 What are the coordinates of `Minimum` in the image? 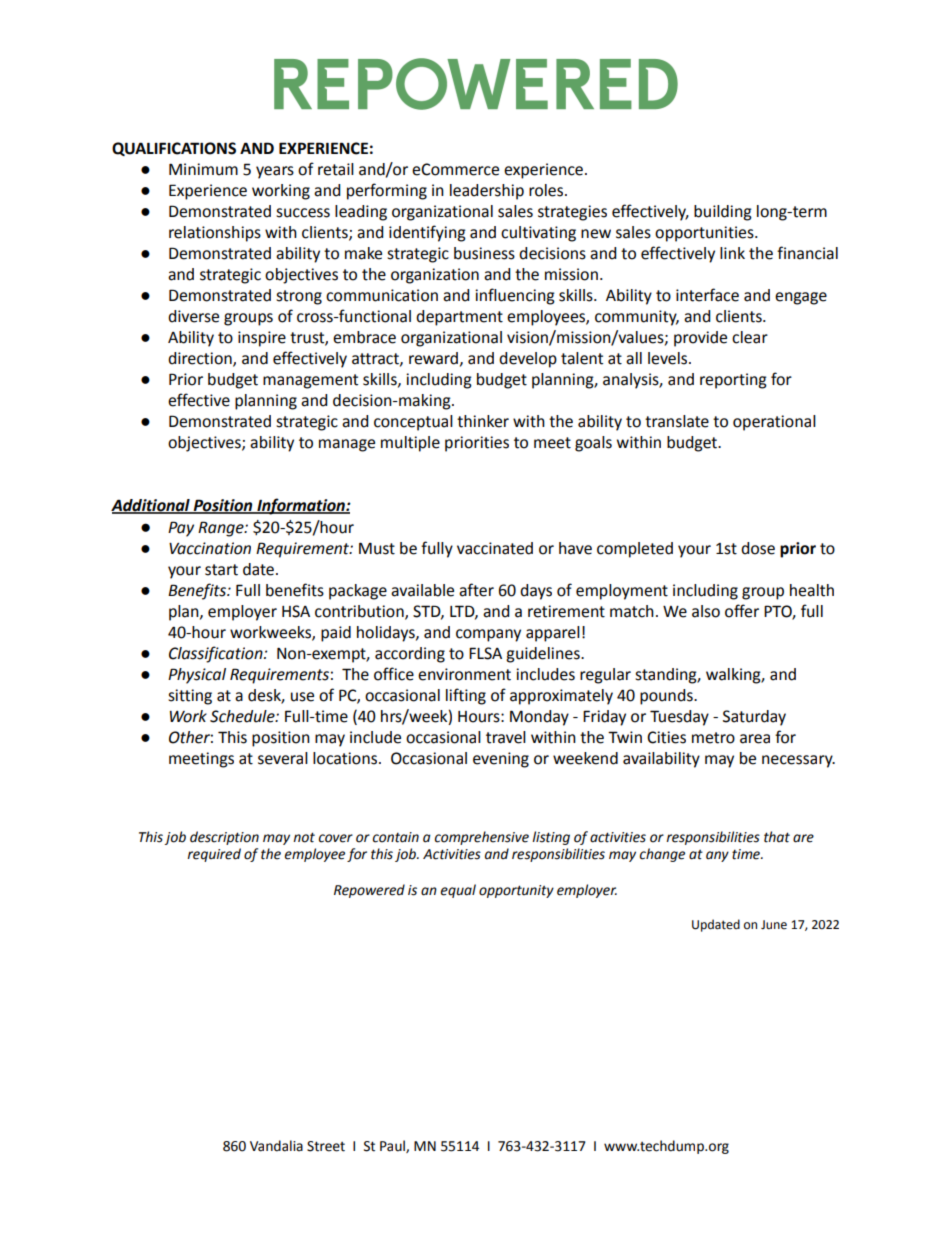 It's located at (203, 169).
